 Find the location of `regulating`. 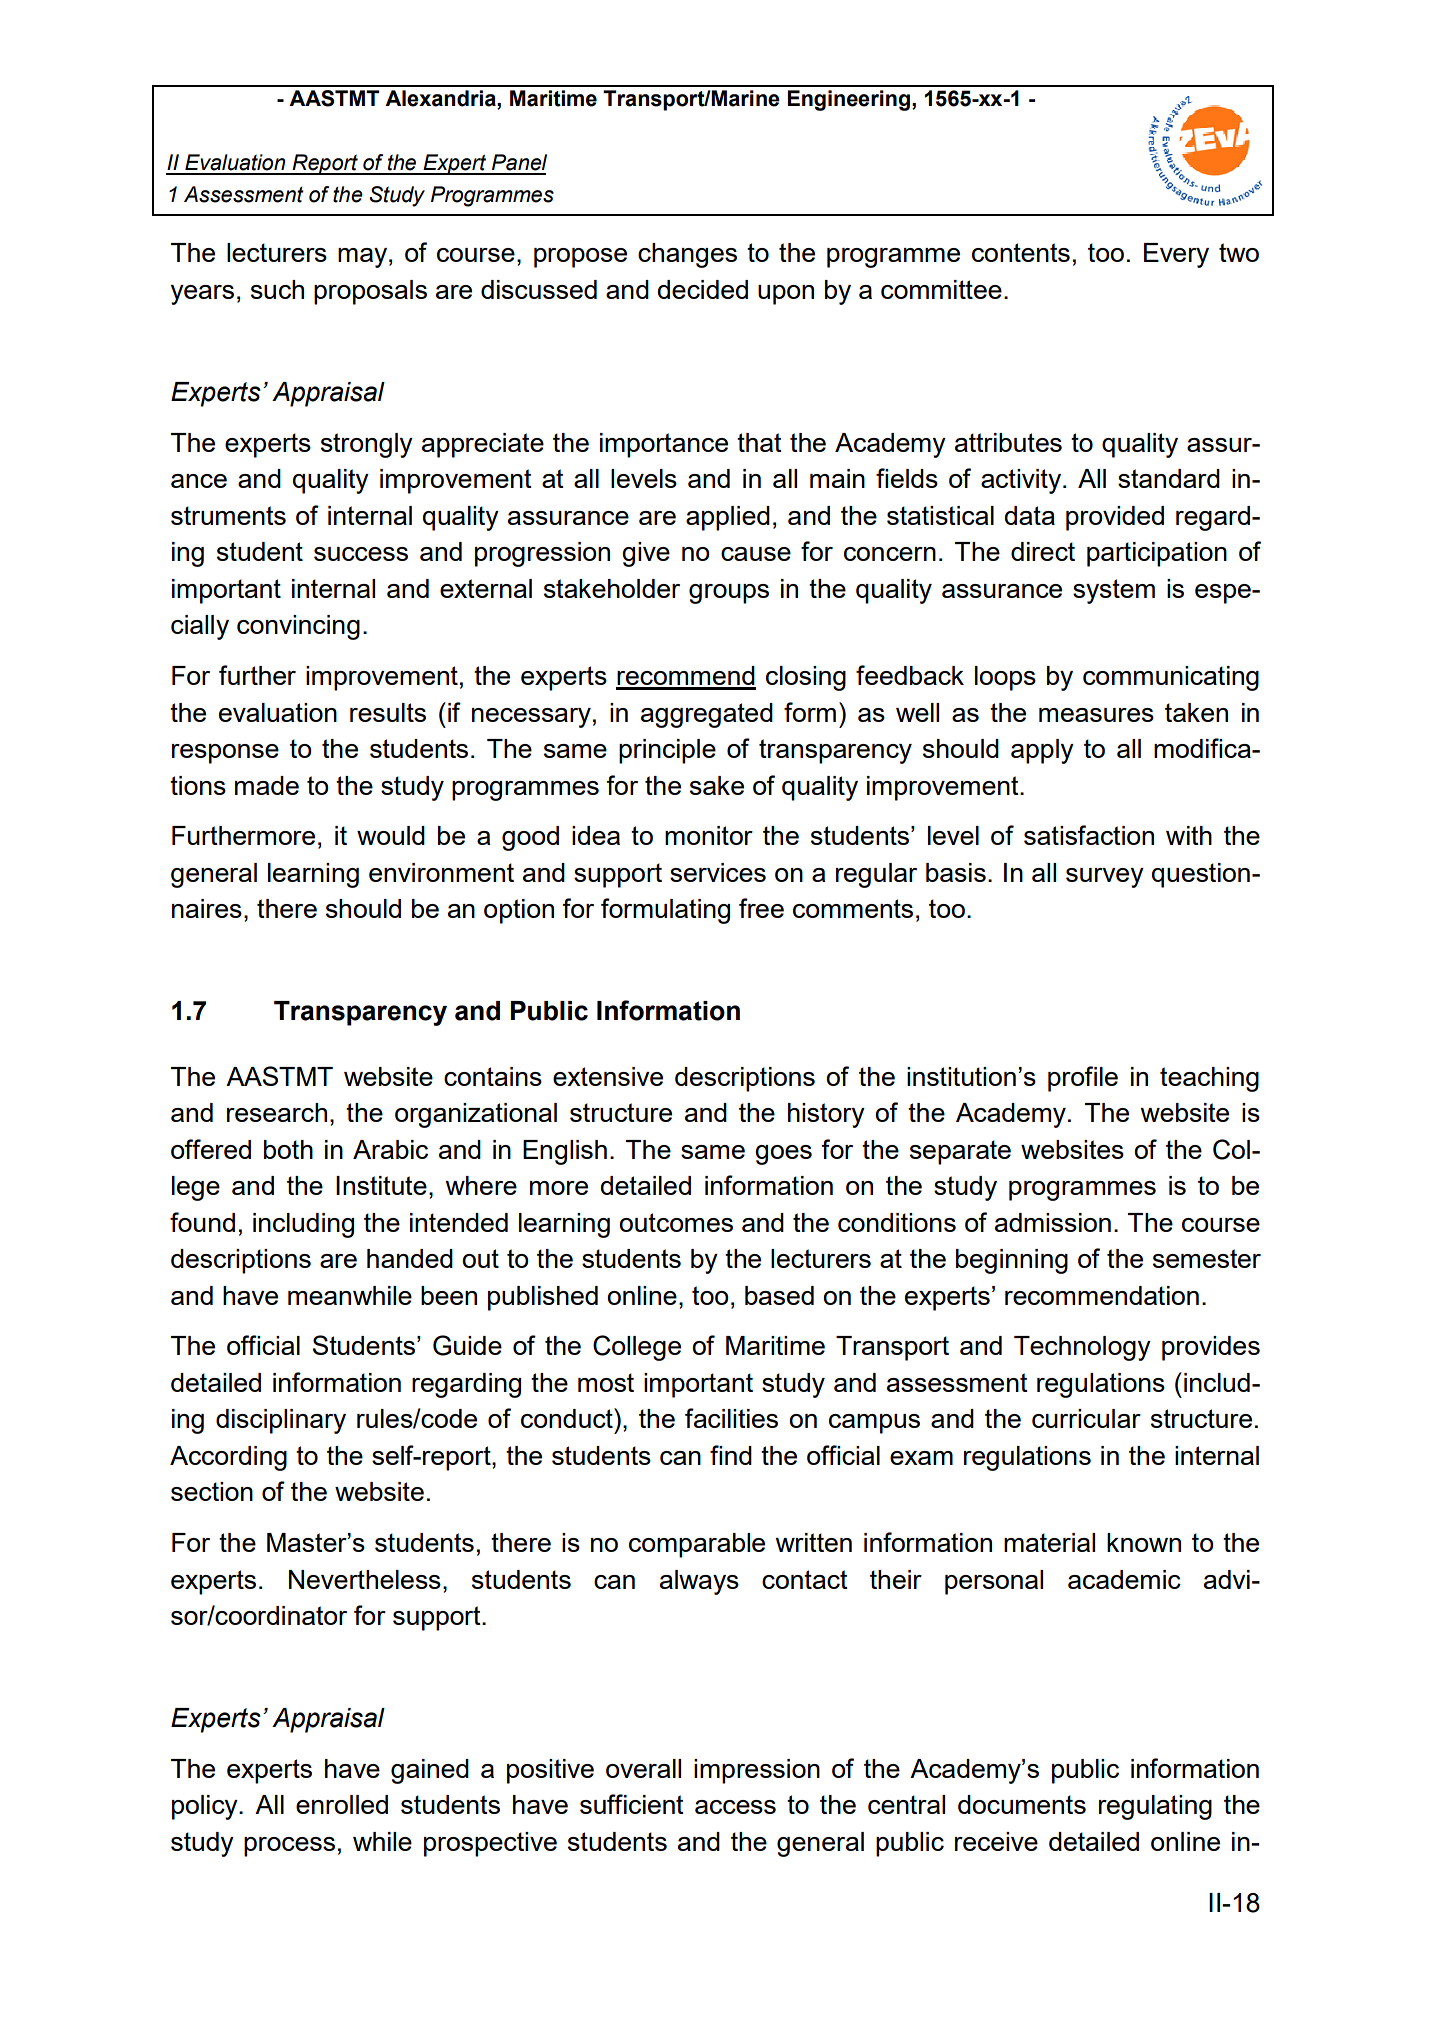

regulating is located at coordinates (1155, 1807).
